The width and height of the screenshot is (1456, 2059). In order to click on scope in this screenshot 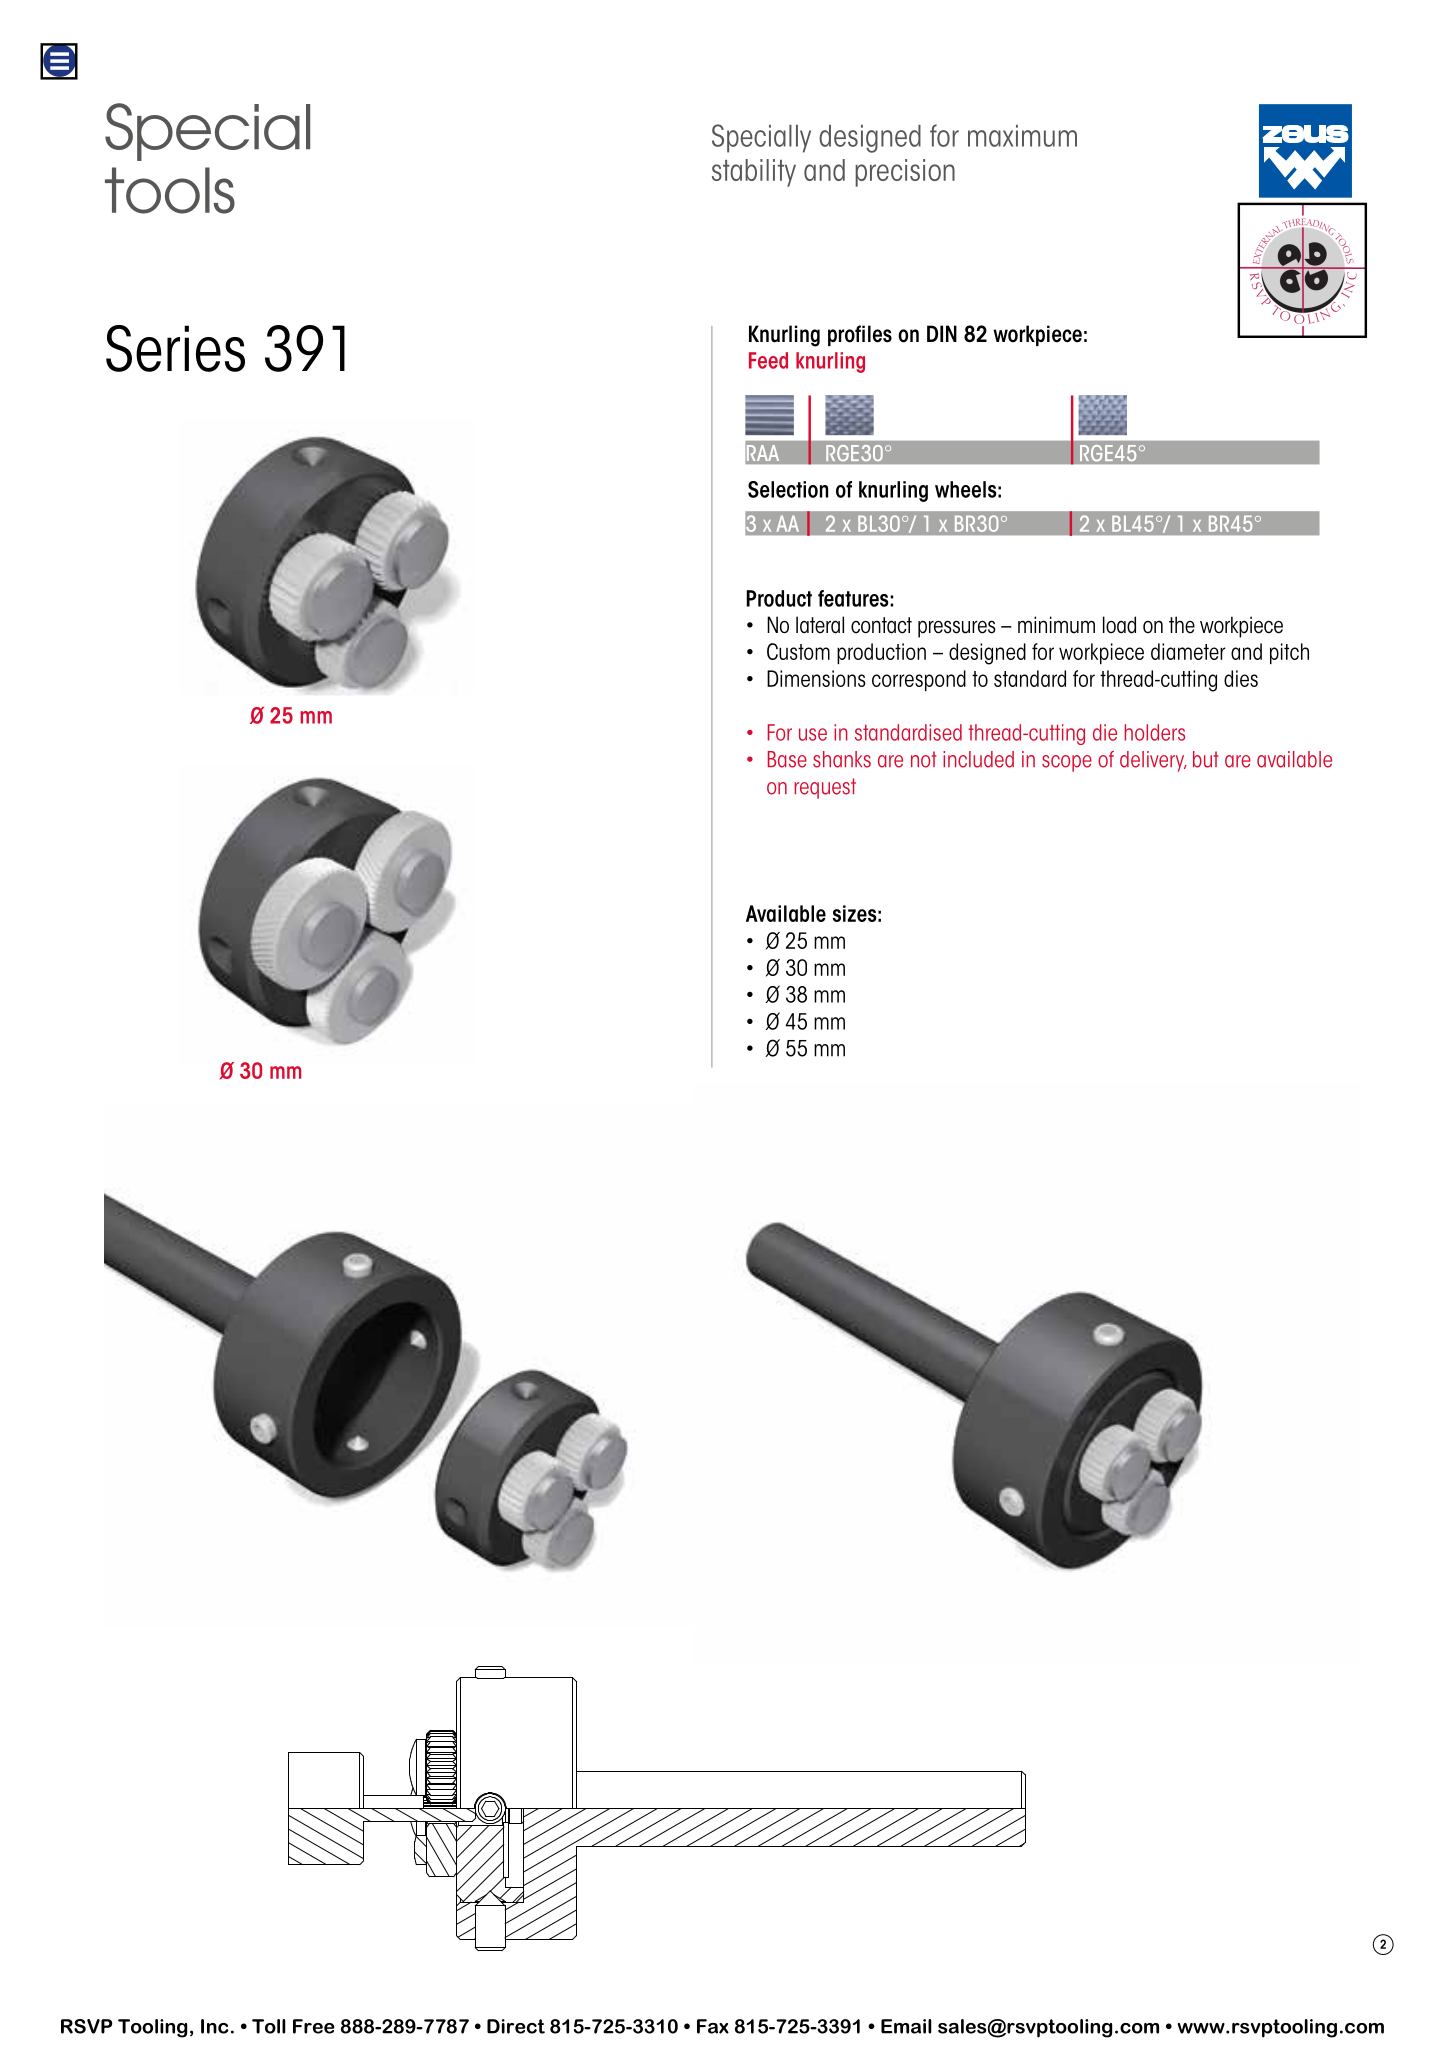, I will do `click(1067, 763)`.
